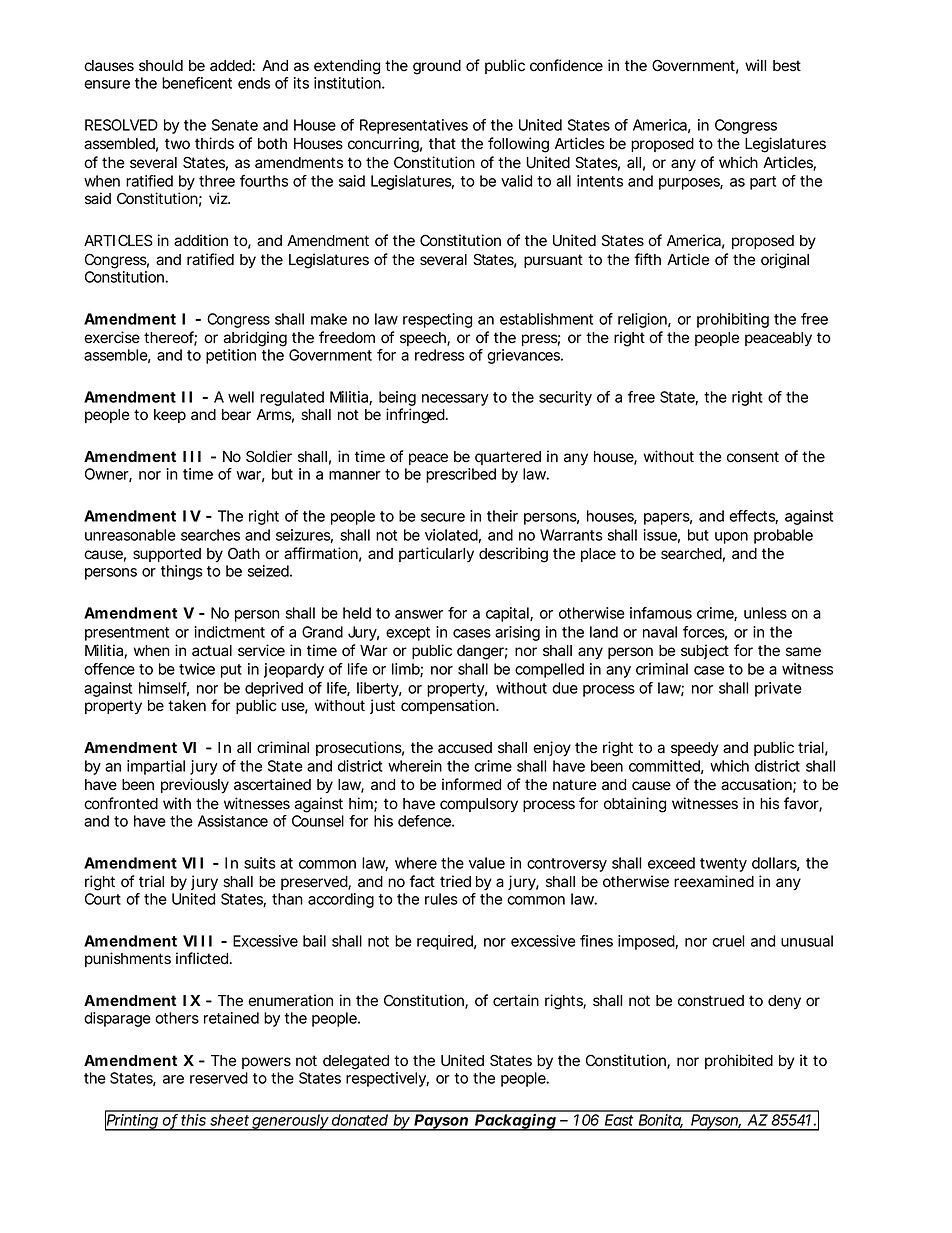 This screenshot has width=952, height=1233. What do you see at coordinates (753, 457) in the screenshot?
I see `consent` at bounding box center [753, 457].
